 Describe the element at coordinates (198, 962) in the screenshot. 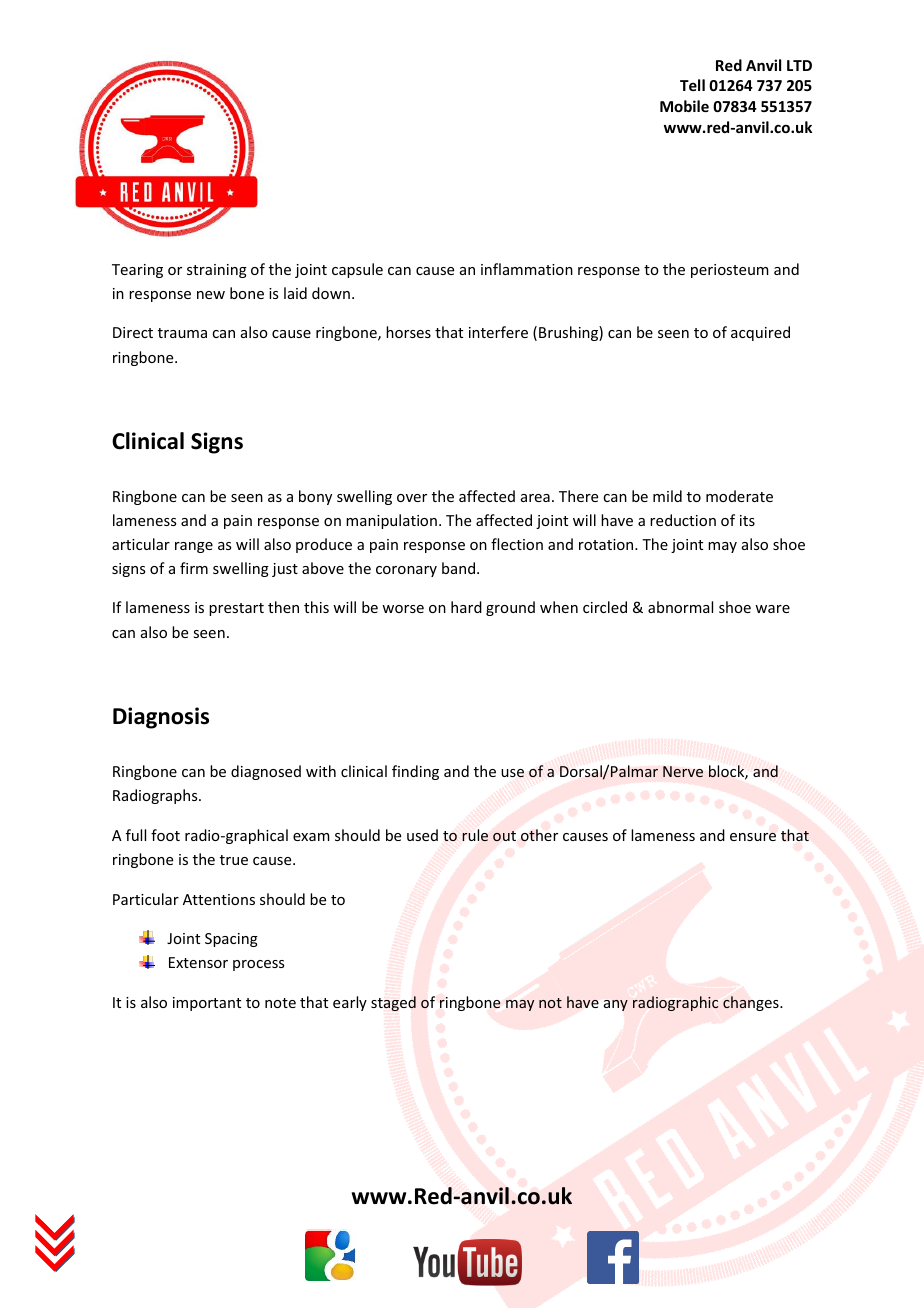

I see `Extensor` at that location.
